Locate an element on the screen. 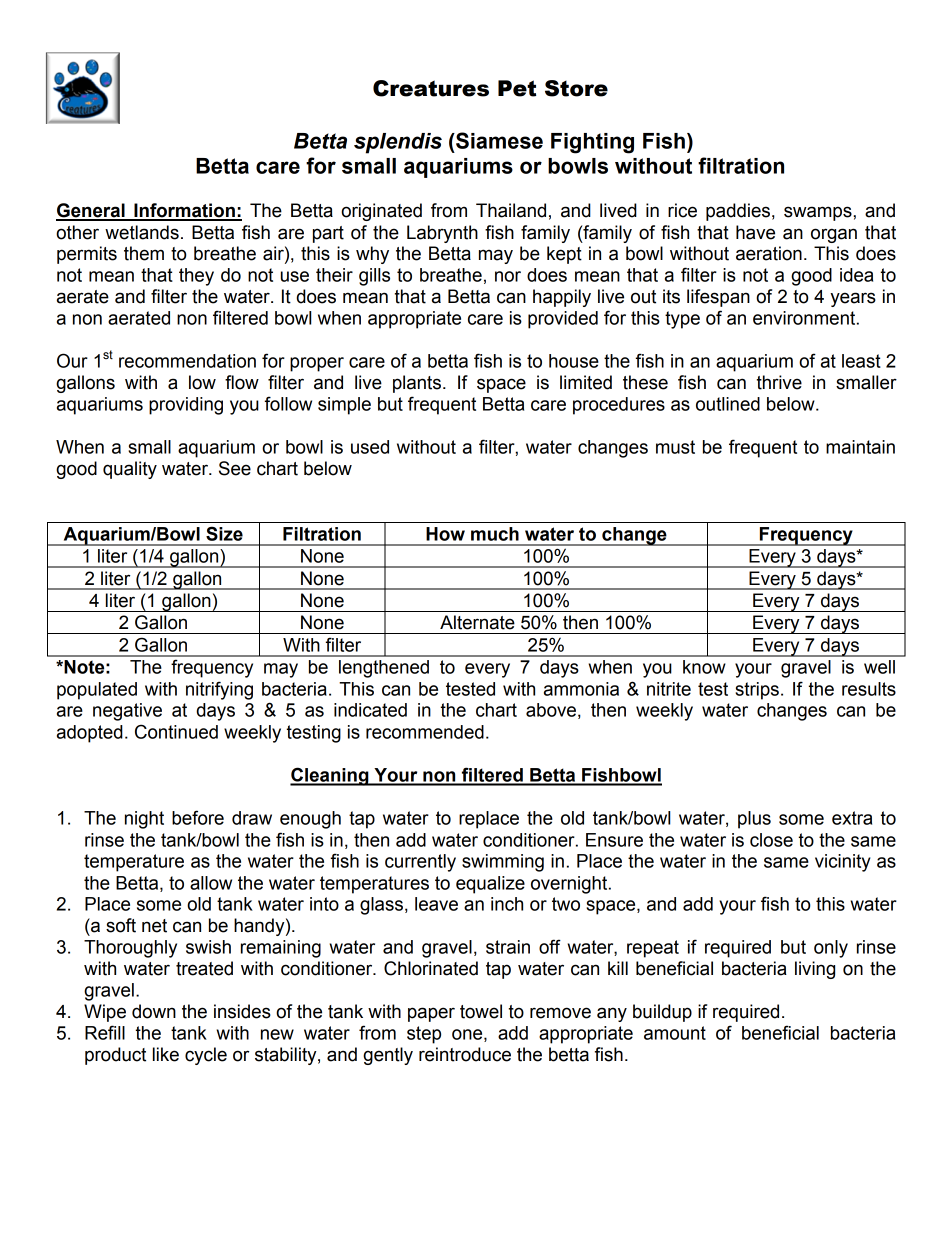 The width and height of the screenshot is (952, 1233). swamps is located at coordinates (819, 213).
